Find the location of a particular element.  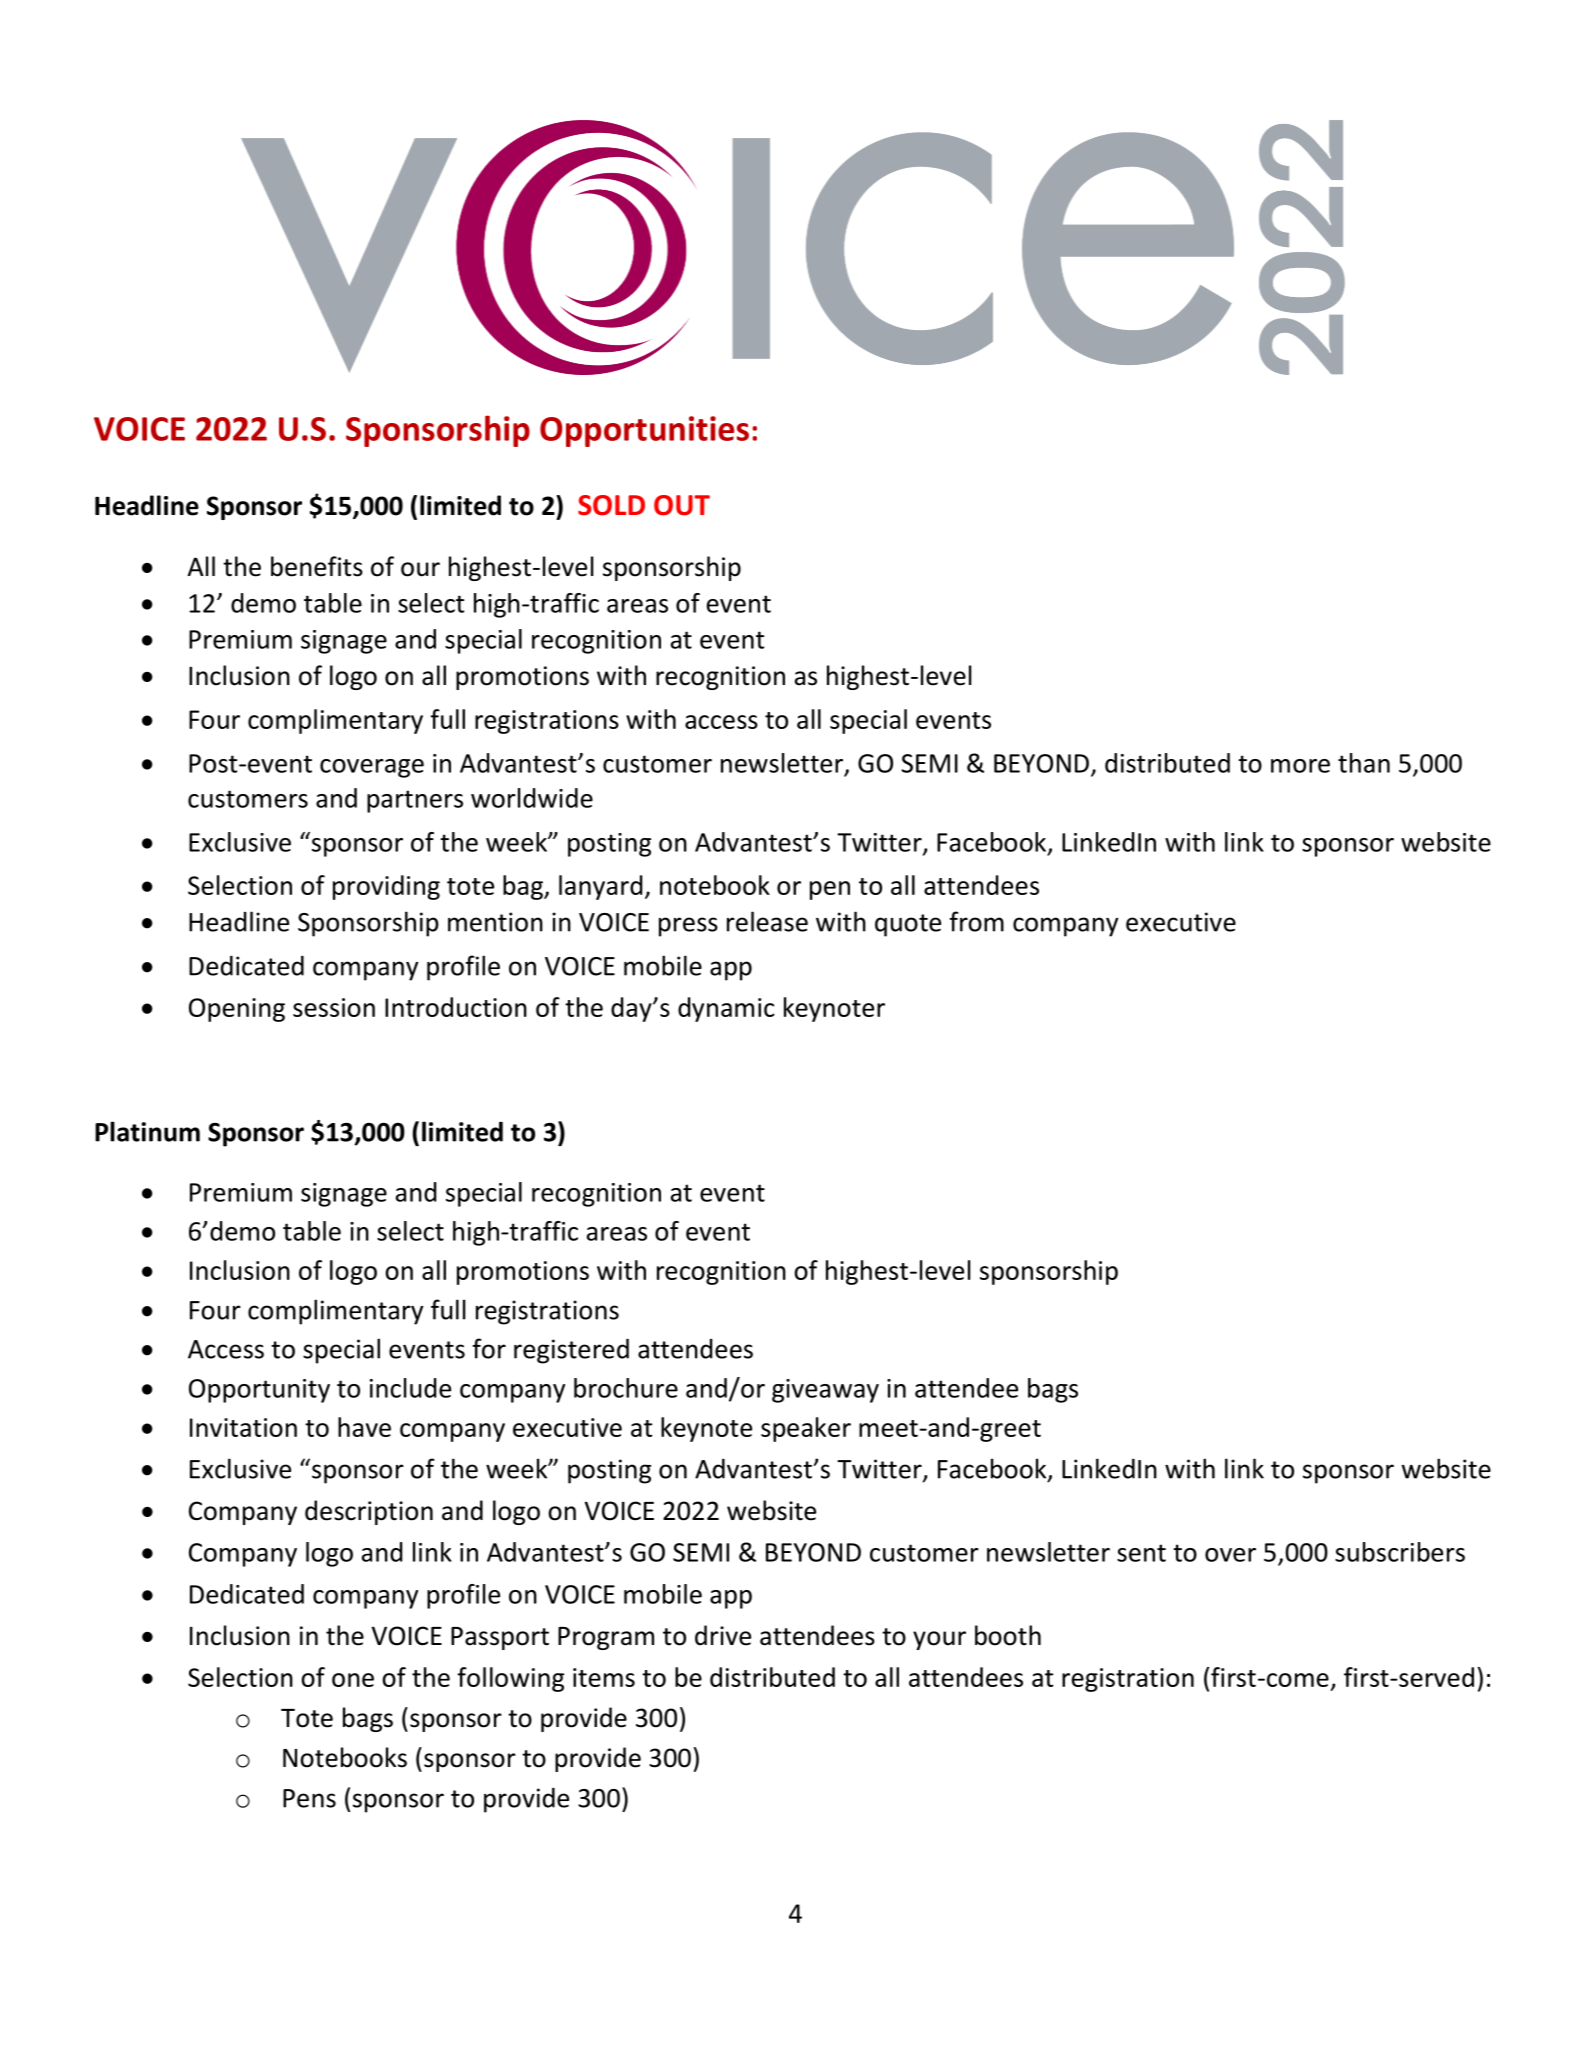

Pens is located at coordinates (309, 1798).
